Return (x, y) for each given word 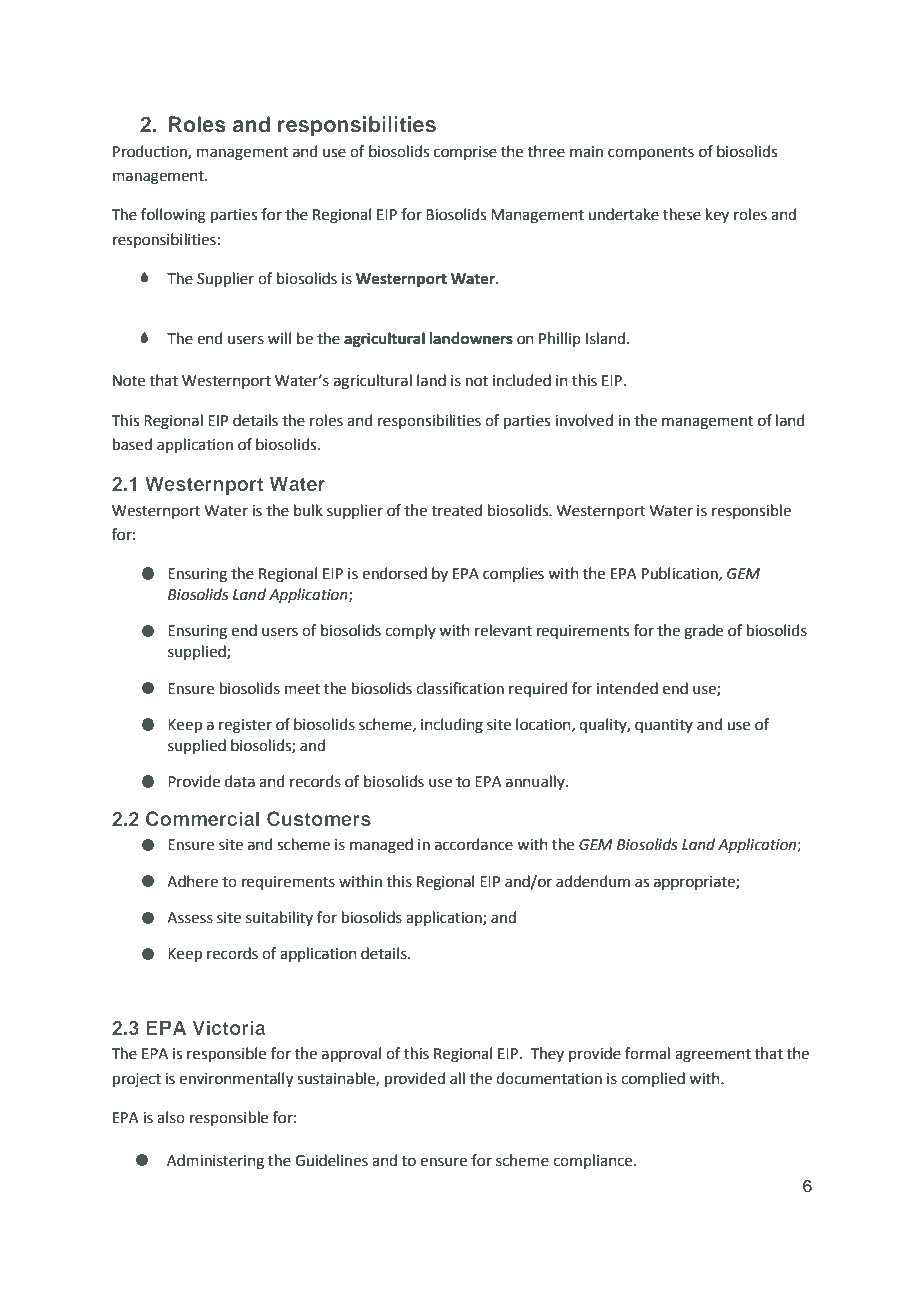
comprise (465, 153)
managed (381, 846)
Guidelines (331, 1160)
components (651, 153)
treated (457, 510)
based (132, 444)
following (173, 216)
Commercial (202, 819)
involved (584, 420)
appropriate (695, 883)
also (171, 1117)
